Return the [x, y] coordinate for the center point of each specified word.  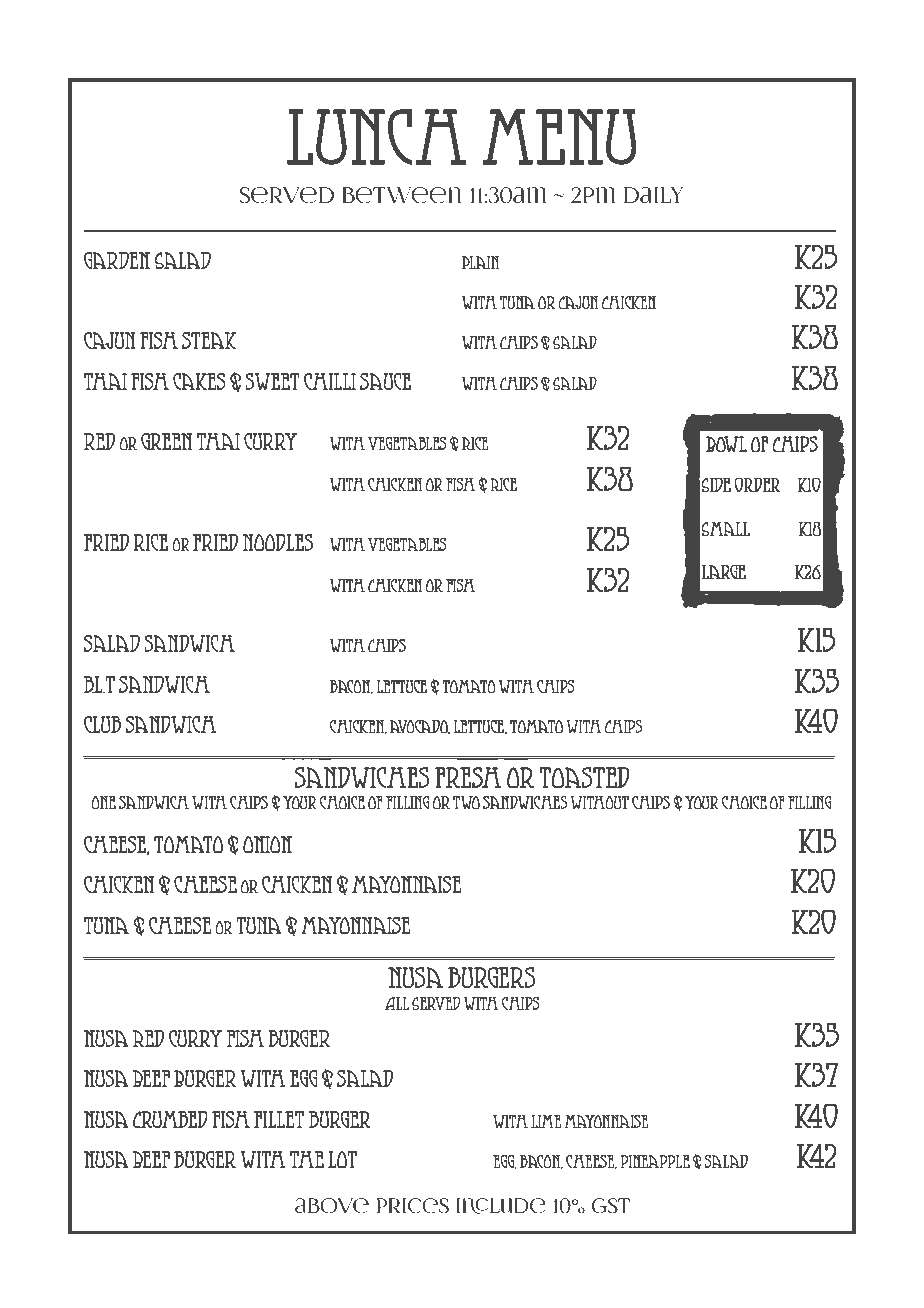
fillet [279, 1119]
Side [716, 485]
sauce [385, 381]
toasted [585, 777]
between [402, 195]
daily [653, 195]
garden [117, 260]
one [103, 802]
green [166, 441]
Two [466, 802]
